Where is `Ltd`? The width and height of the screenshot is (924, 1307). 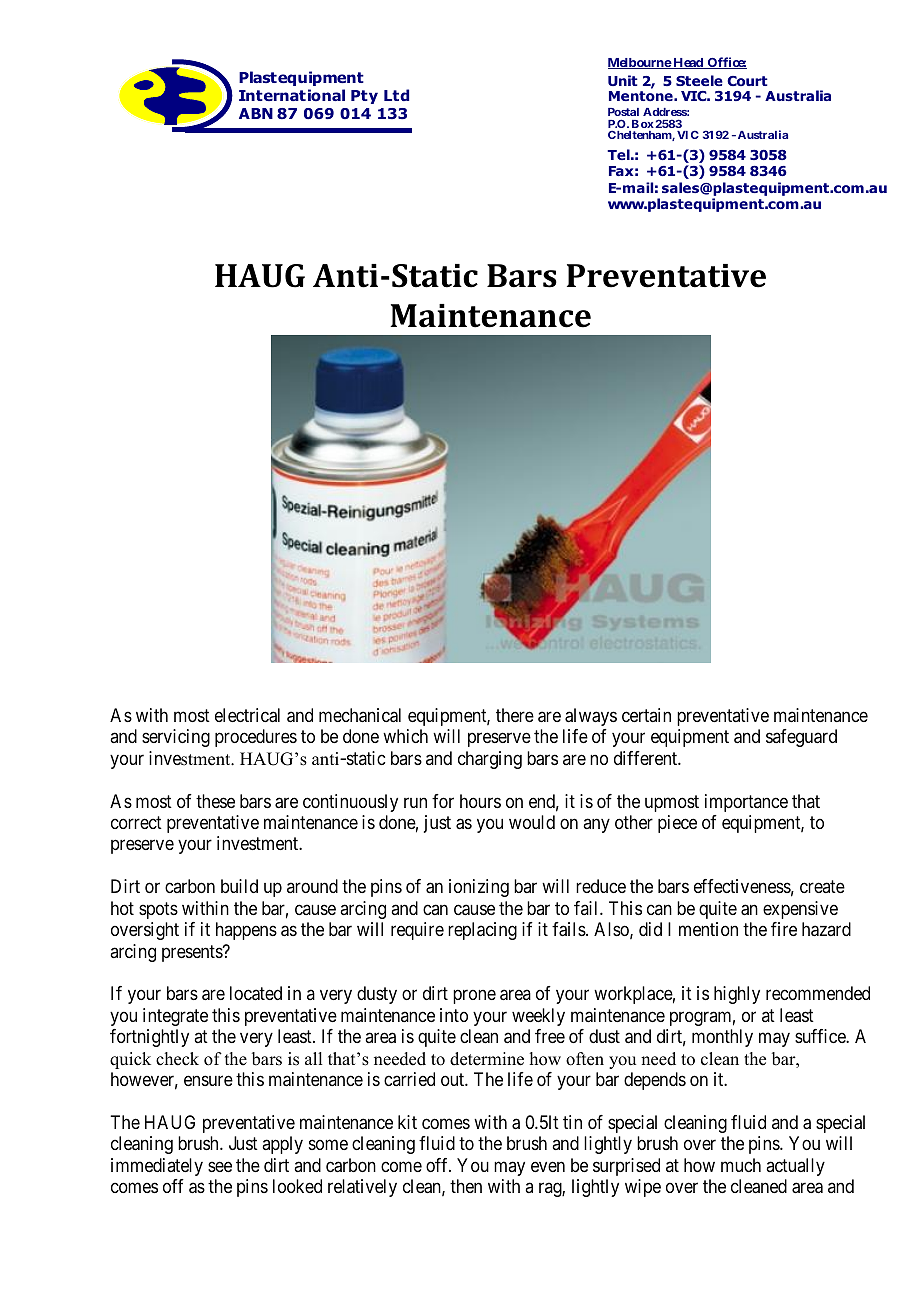 Ltd is located at coordinates (396, 95).
